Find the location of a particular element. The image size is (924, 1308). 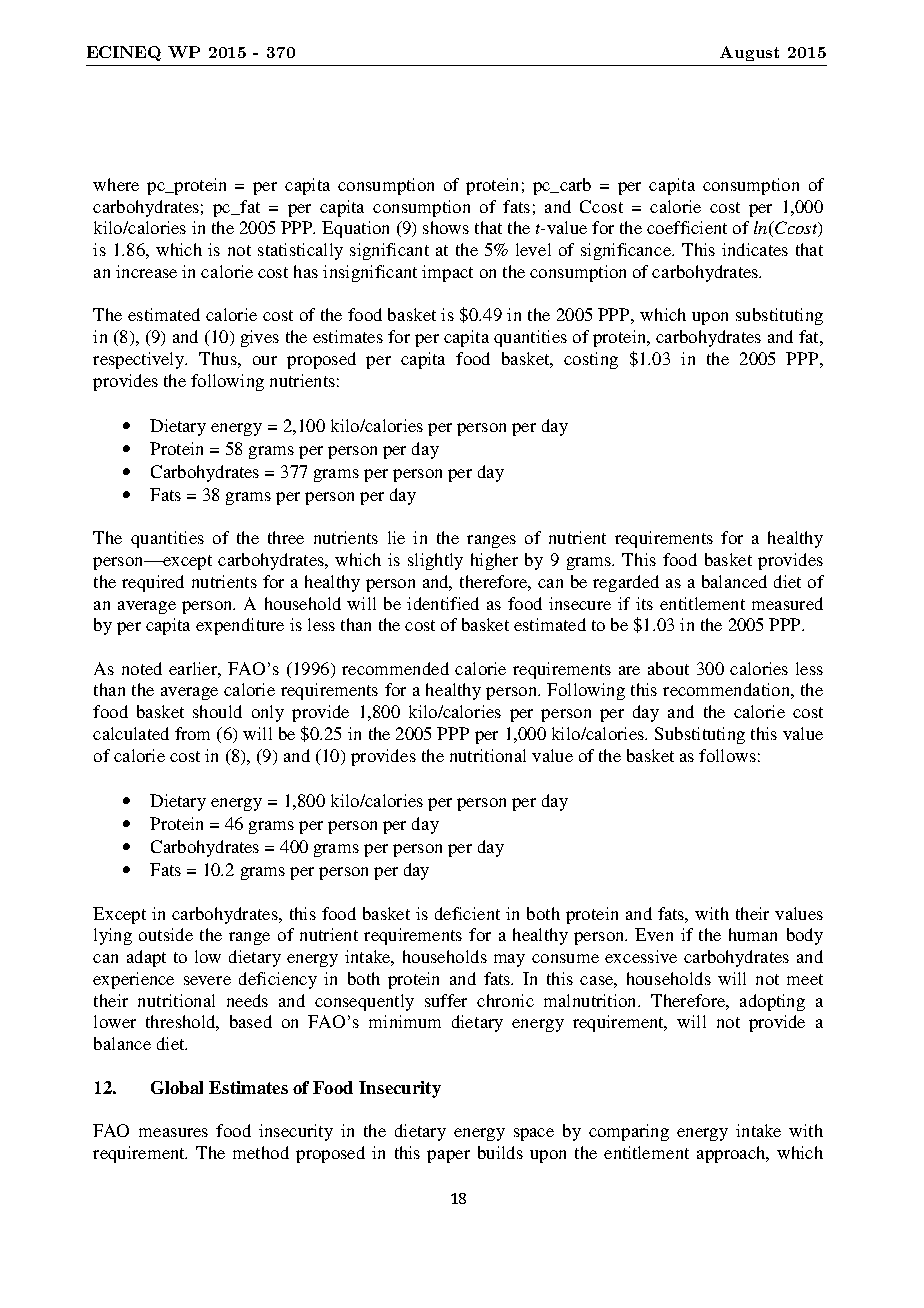

where is located at coordinates (116, 184).
